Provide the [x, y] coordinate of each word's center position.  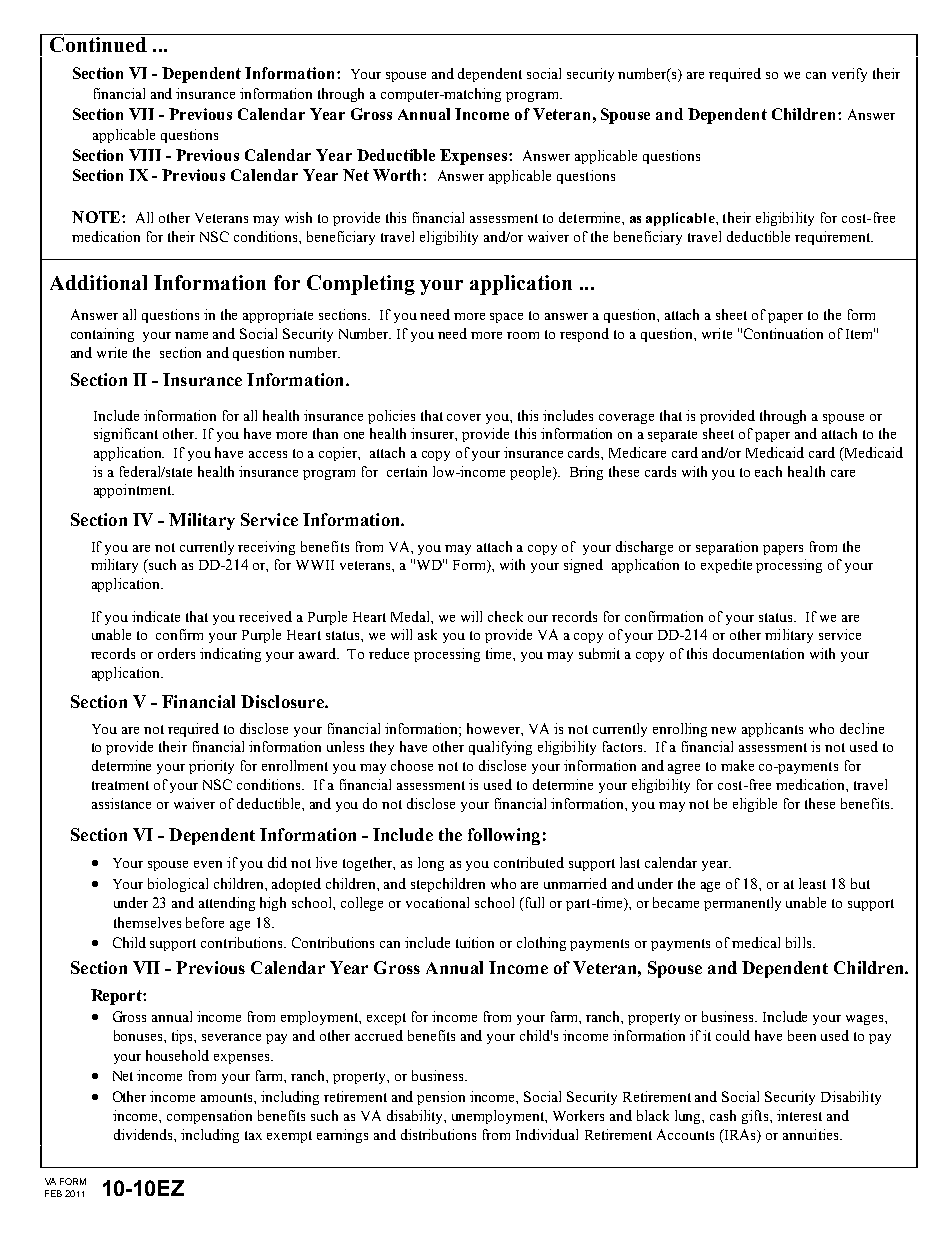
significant [126, 435]
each [768, 471]
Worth [398, 175]
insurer [434, 434]
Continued [98, 44]
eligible [755, 805]
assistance [121, 803]
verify [849, 75]
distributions [438, 1134]
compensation [209, 1117]
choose [412, 765]
